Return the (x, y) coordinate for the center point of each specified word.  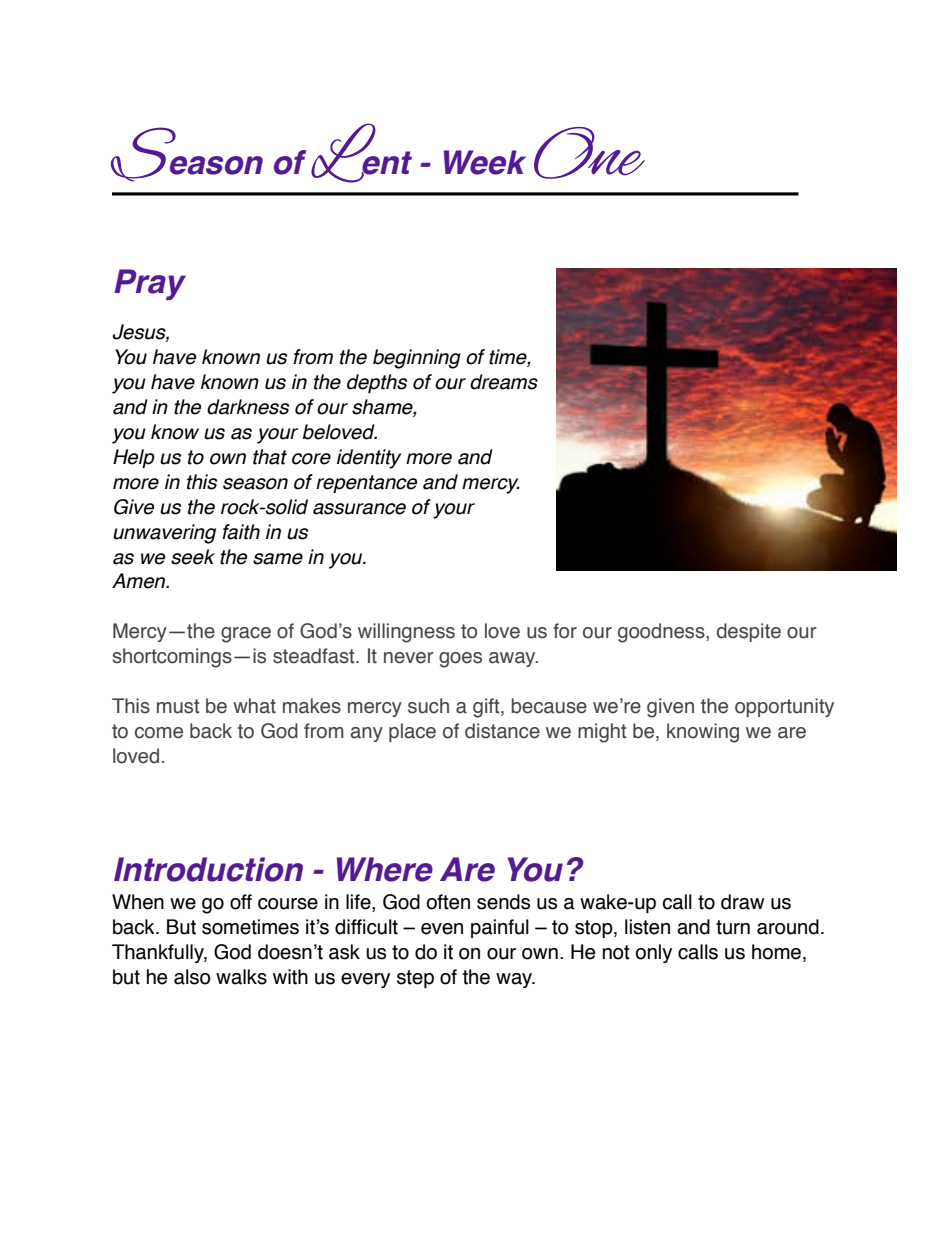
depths (377, 383)
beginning (417, 359)
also (192, 977)
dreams (504, 382)
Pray (150, 284)
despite (749, 632)
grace (246, 635)
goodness (662, 633)
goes (460, 660)
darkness (248, 407)
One (589, 153)
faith (241, 532)
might (602, 733)
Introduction (208, 869)
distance (502, 731)
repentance (366, 484)
